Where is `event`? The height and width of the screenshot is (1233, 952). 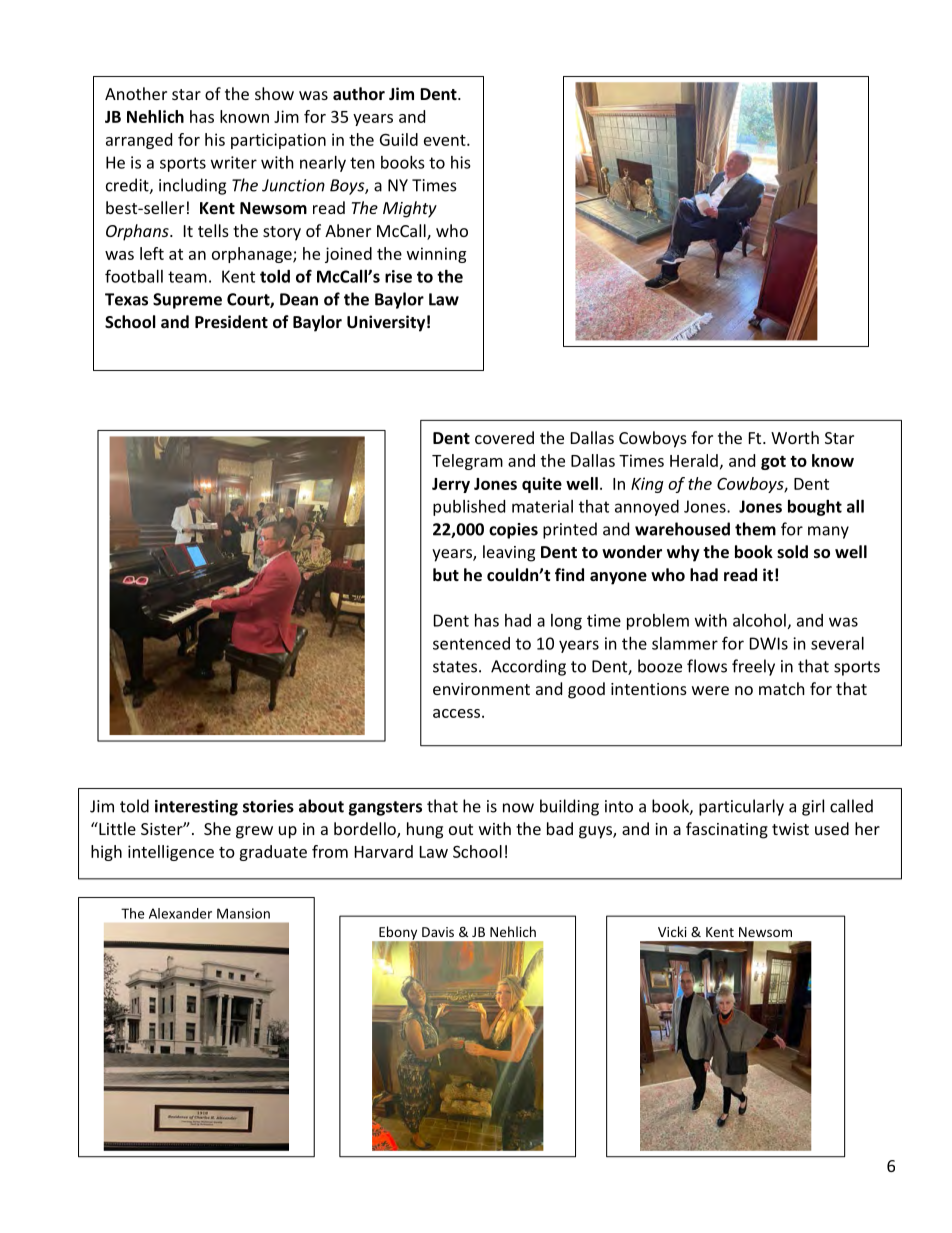
event is located at coordinates (446, 140).
